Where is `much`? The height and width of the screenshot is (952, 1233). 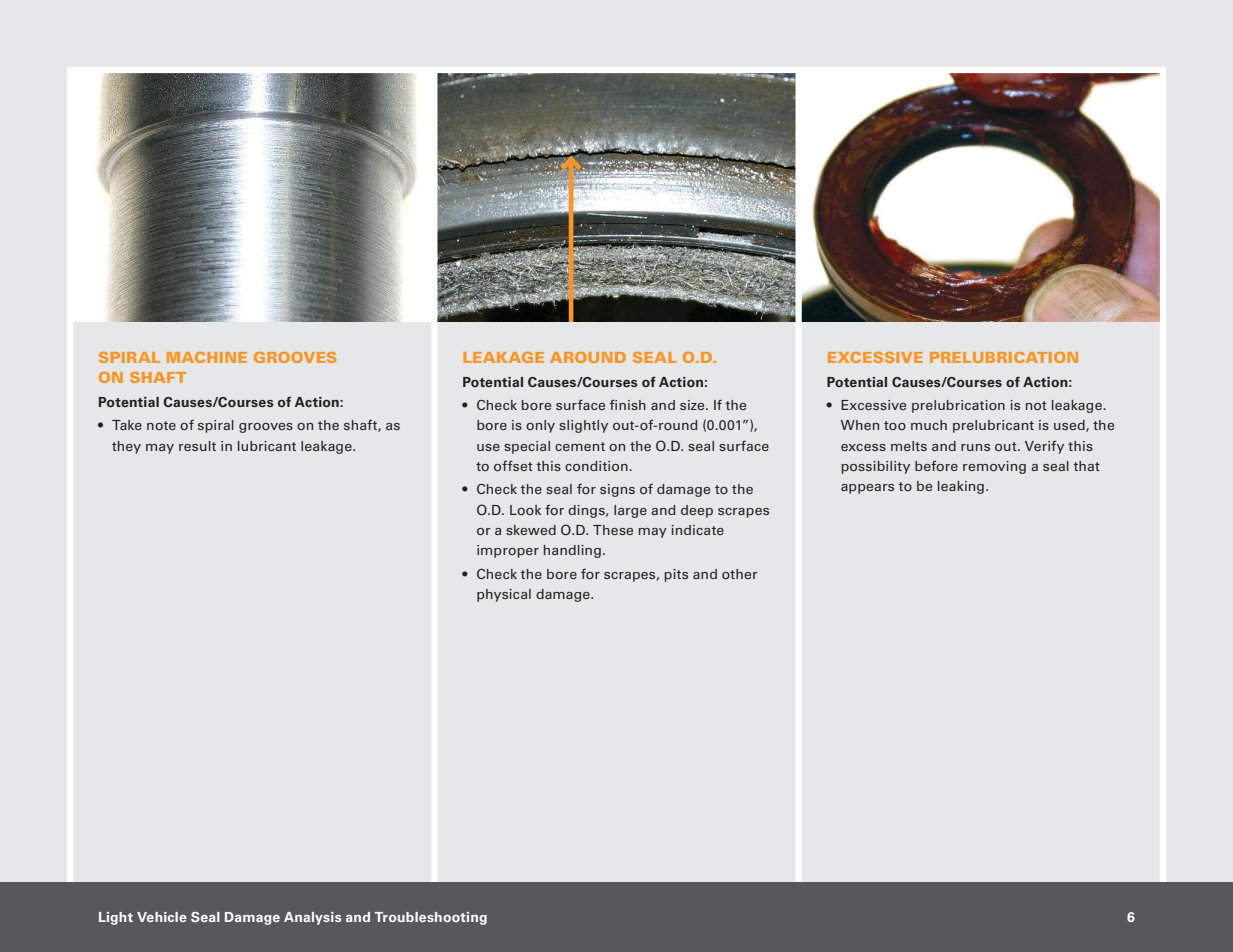 much is located at coordinates (929, 425).
